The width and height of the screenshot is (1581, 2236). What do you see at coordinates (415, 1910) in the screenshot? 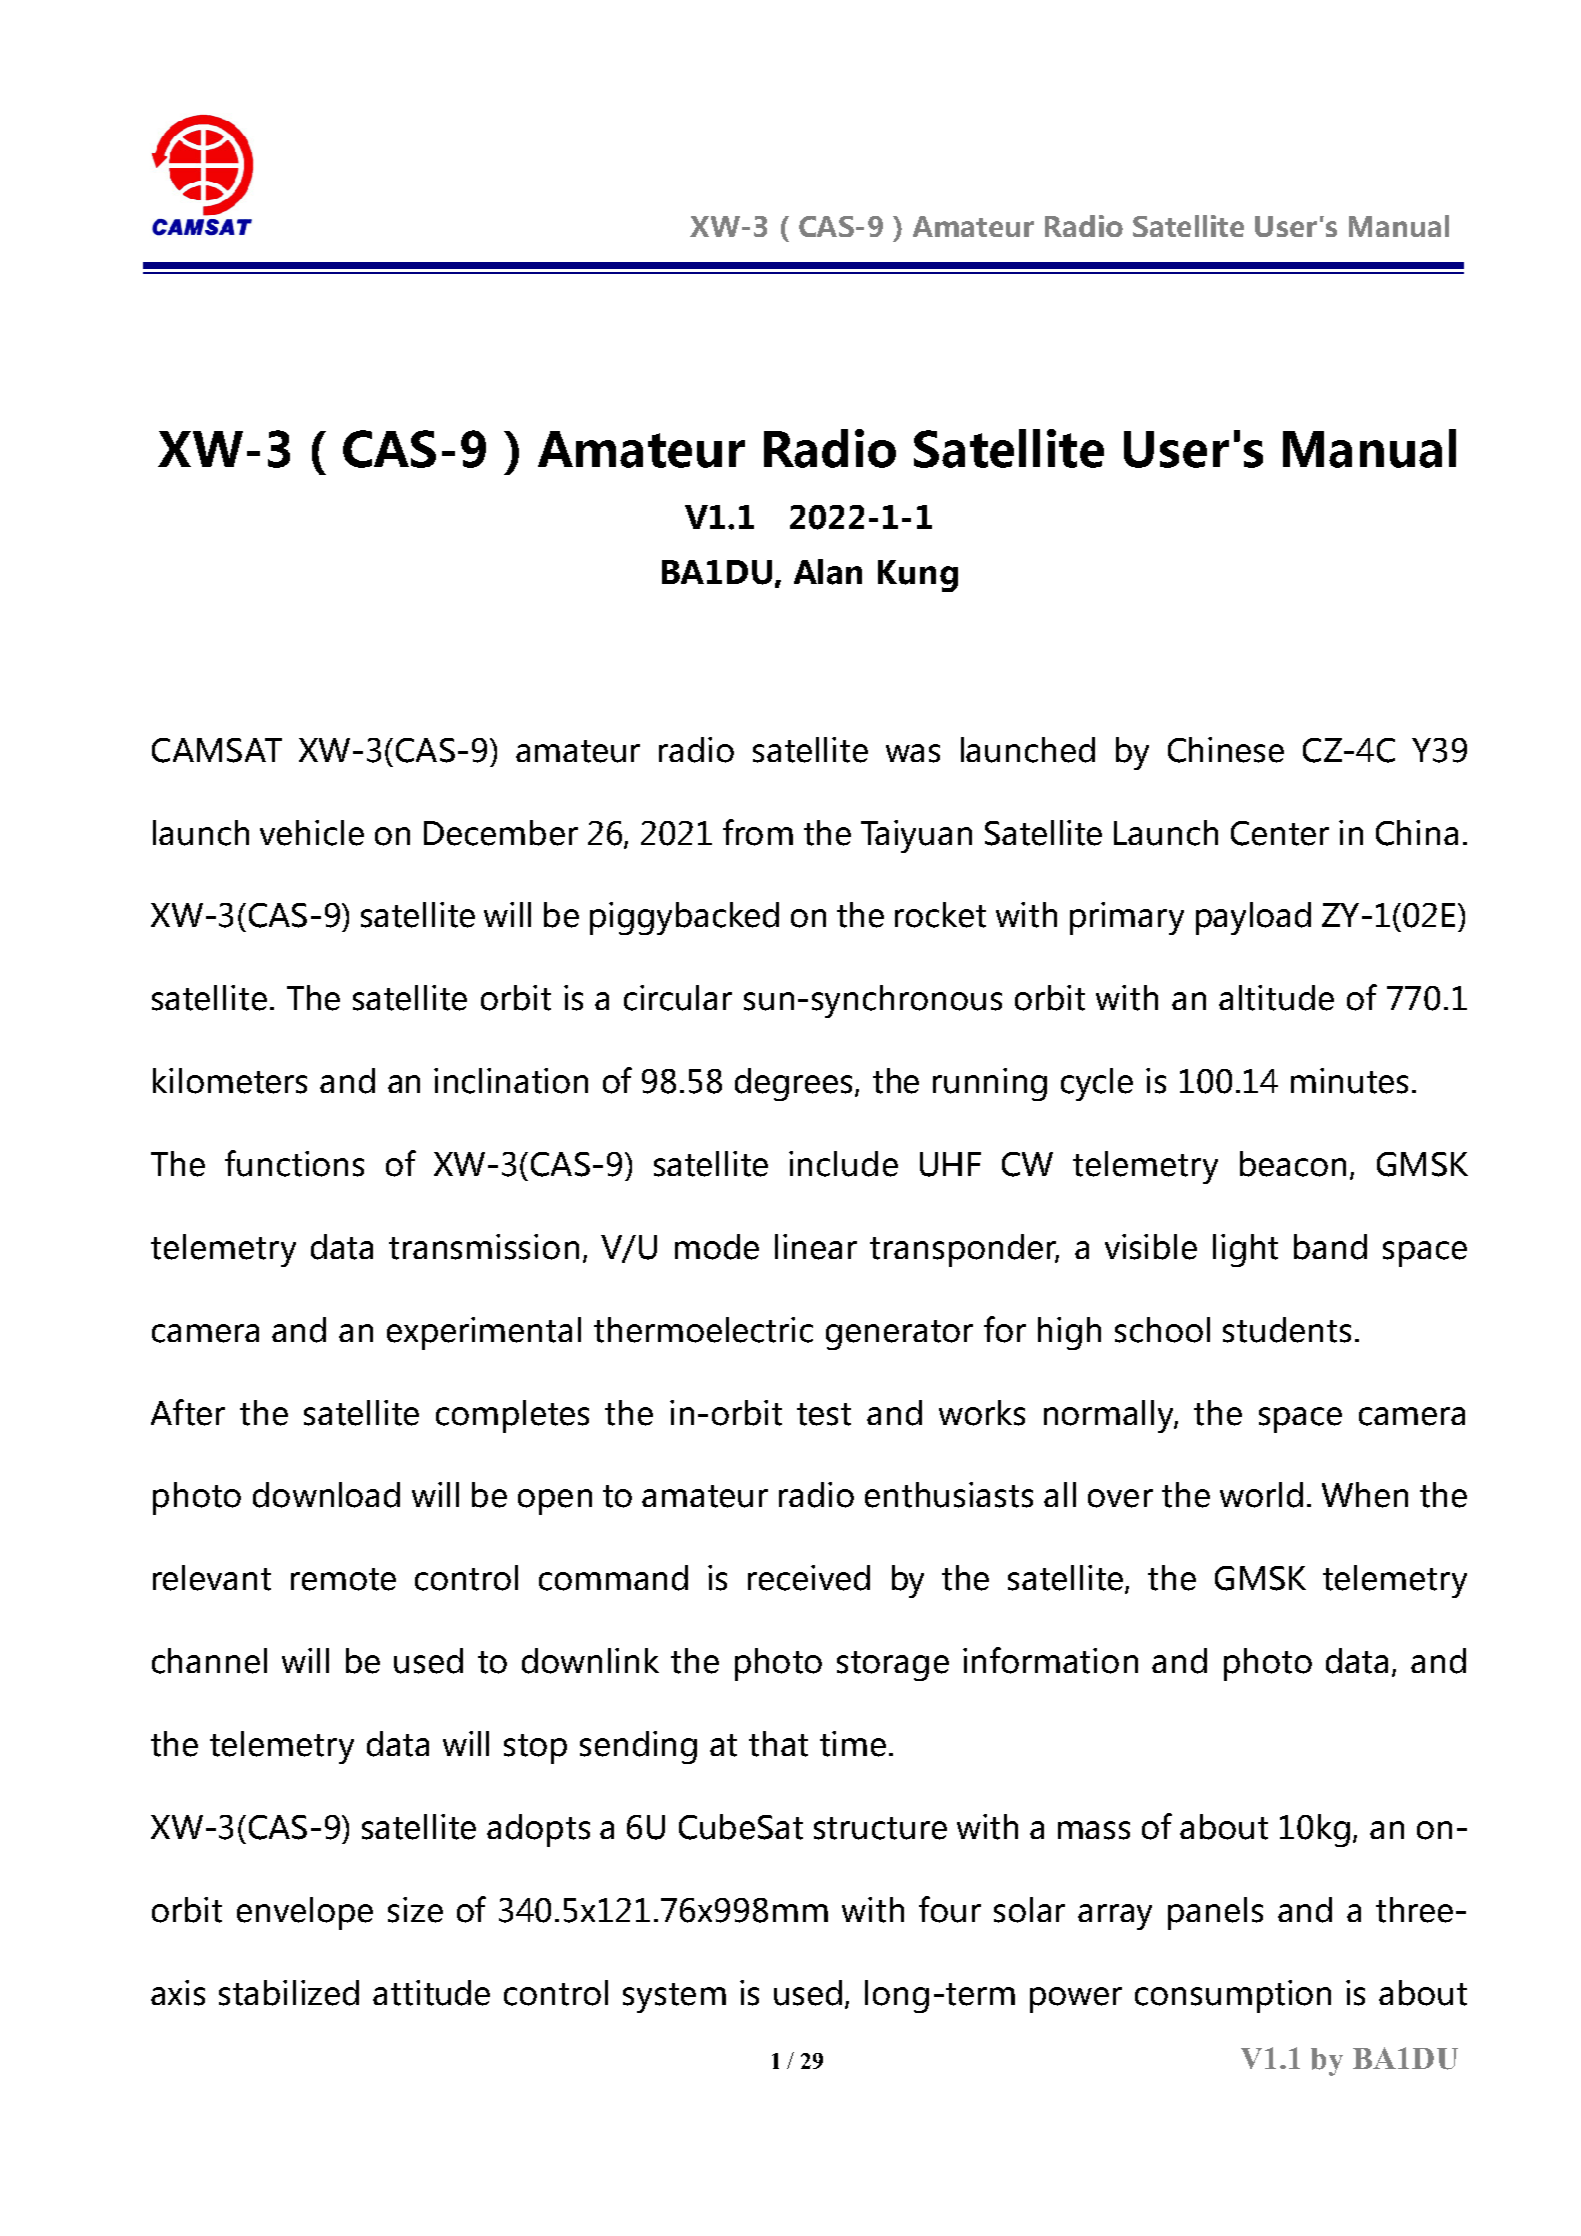
I see `size` at bounding box center [415, 1910].
